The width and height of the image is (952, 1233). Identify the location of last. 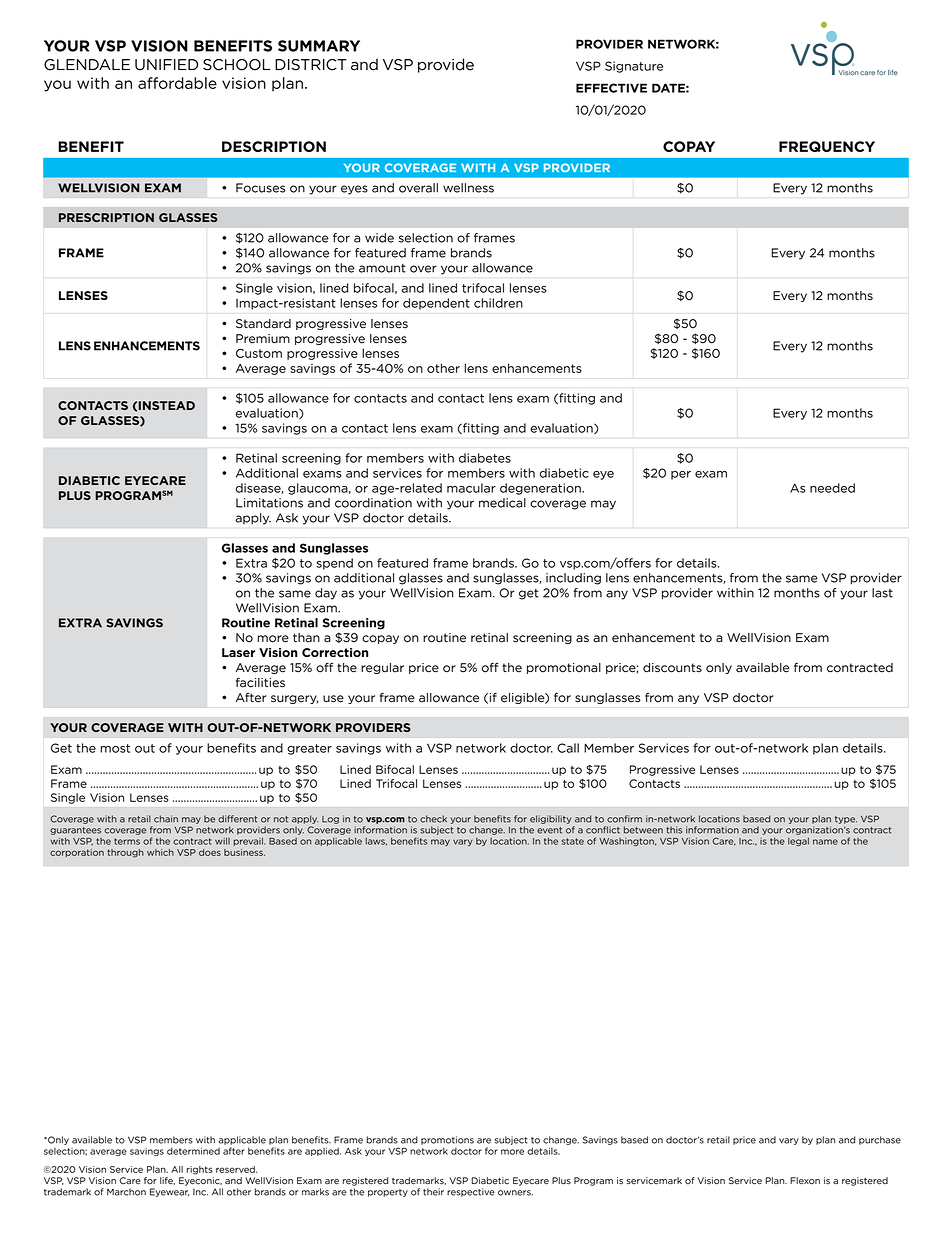
(882, 593).
